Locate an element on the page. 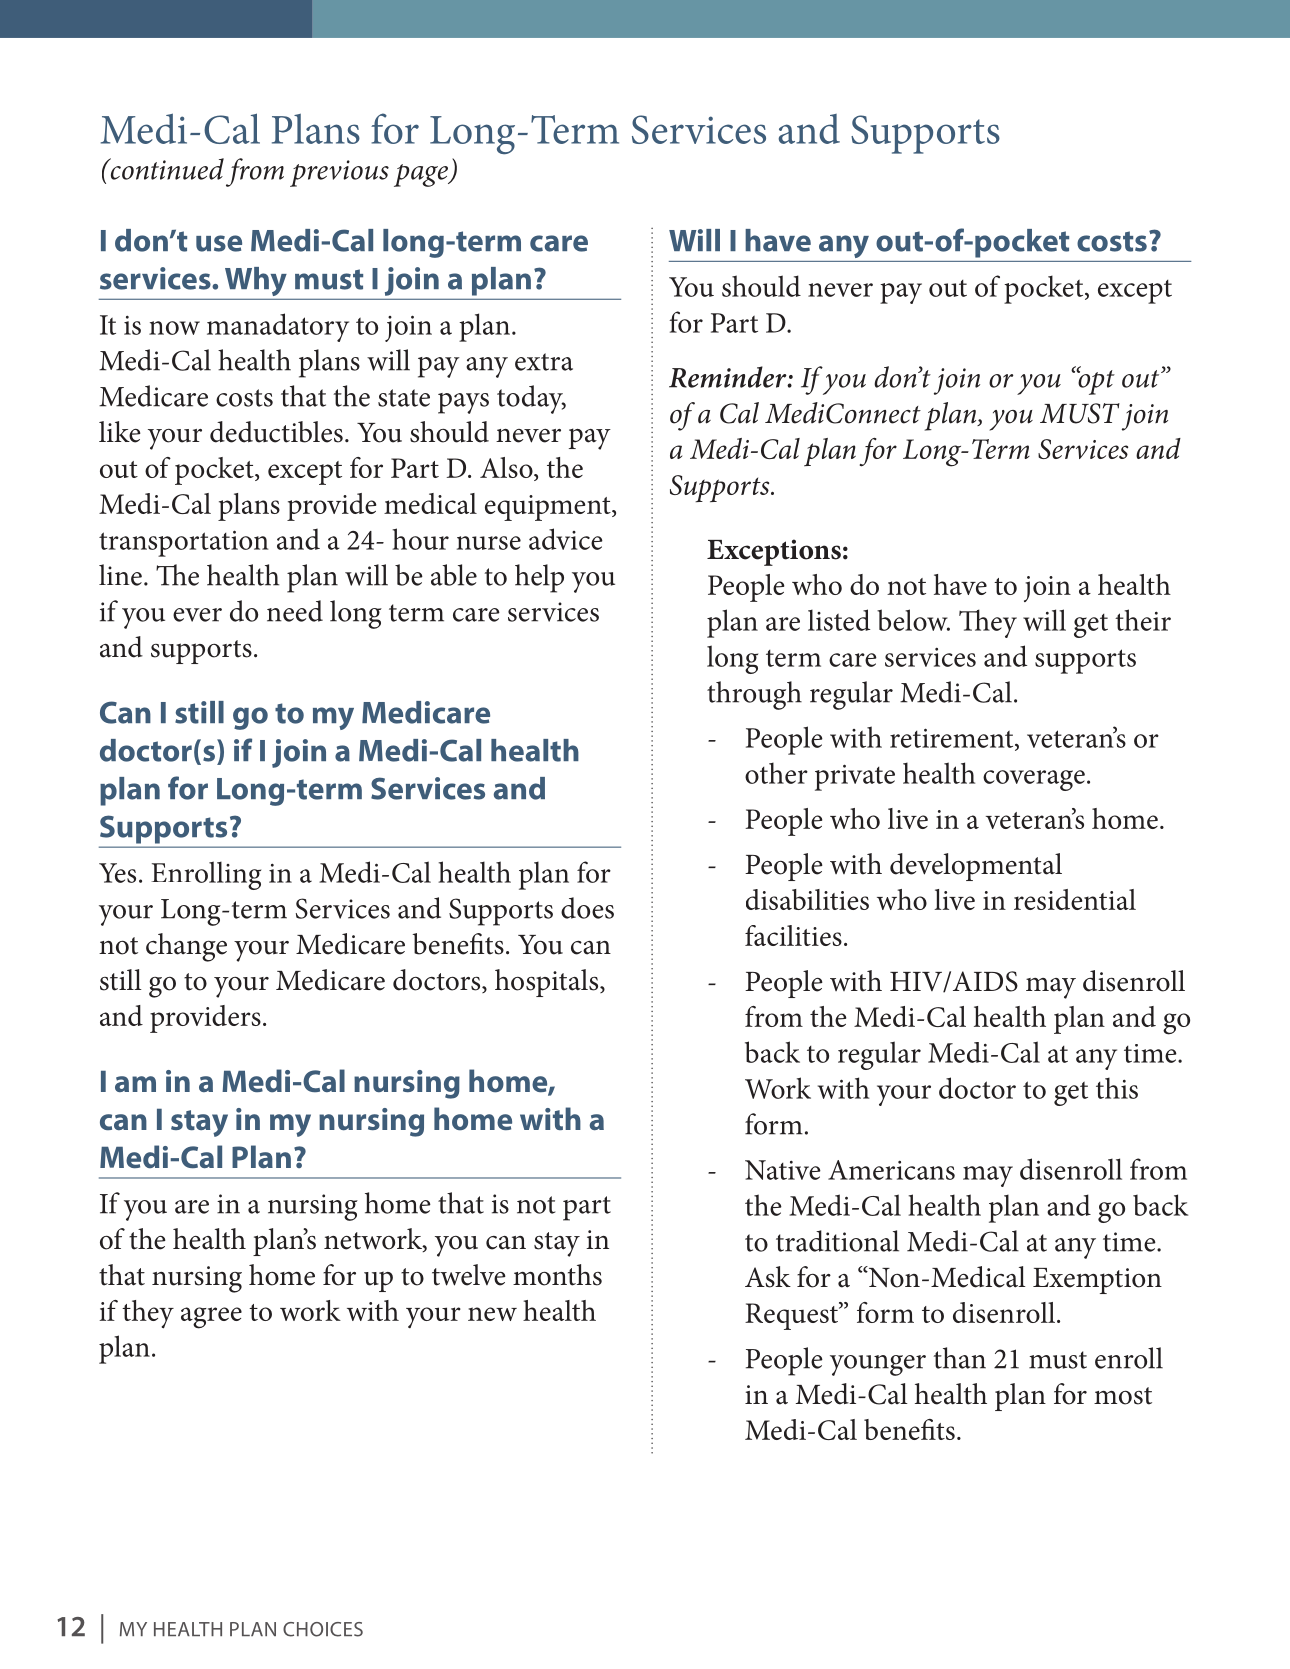 The height and width of the image is (1669, 1290). page is located at coordinates (422, 175).
